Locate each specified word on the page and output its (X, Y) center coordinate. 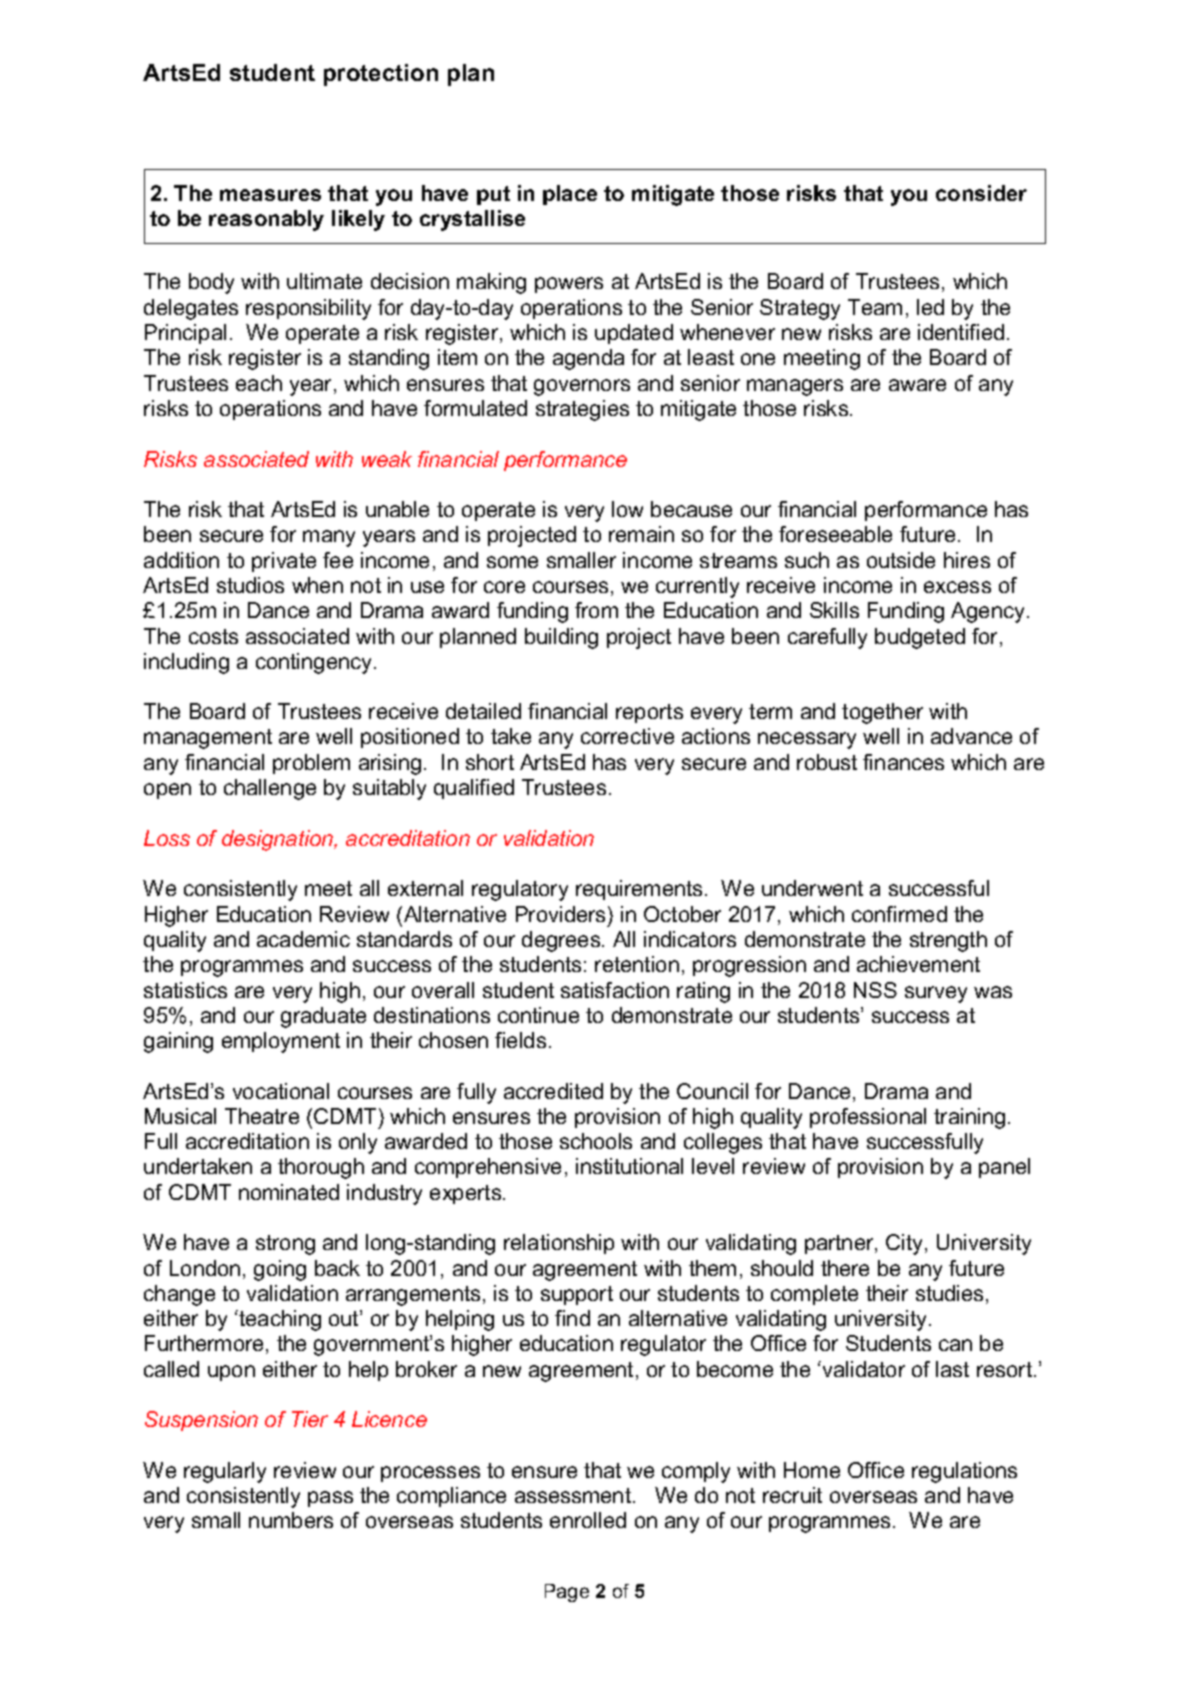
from (596, 610)
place (570, 195)
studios (250, 585)
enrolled (588, 1520)
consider (981, 193)
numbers (291, 1520)
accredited (553, 1091)
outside (901, 560)
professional (868, 1118)
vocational (281, 1091)
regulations (964, 1472)
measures (270, 195)
